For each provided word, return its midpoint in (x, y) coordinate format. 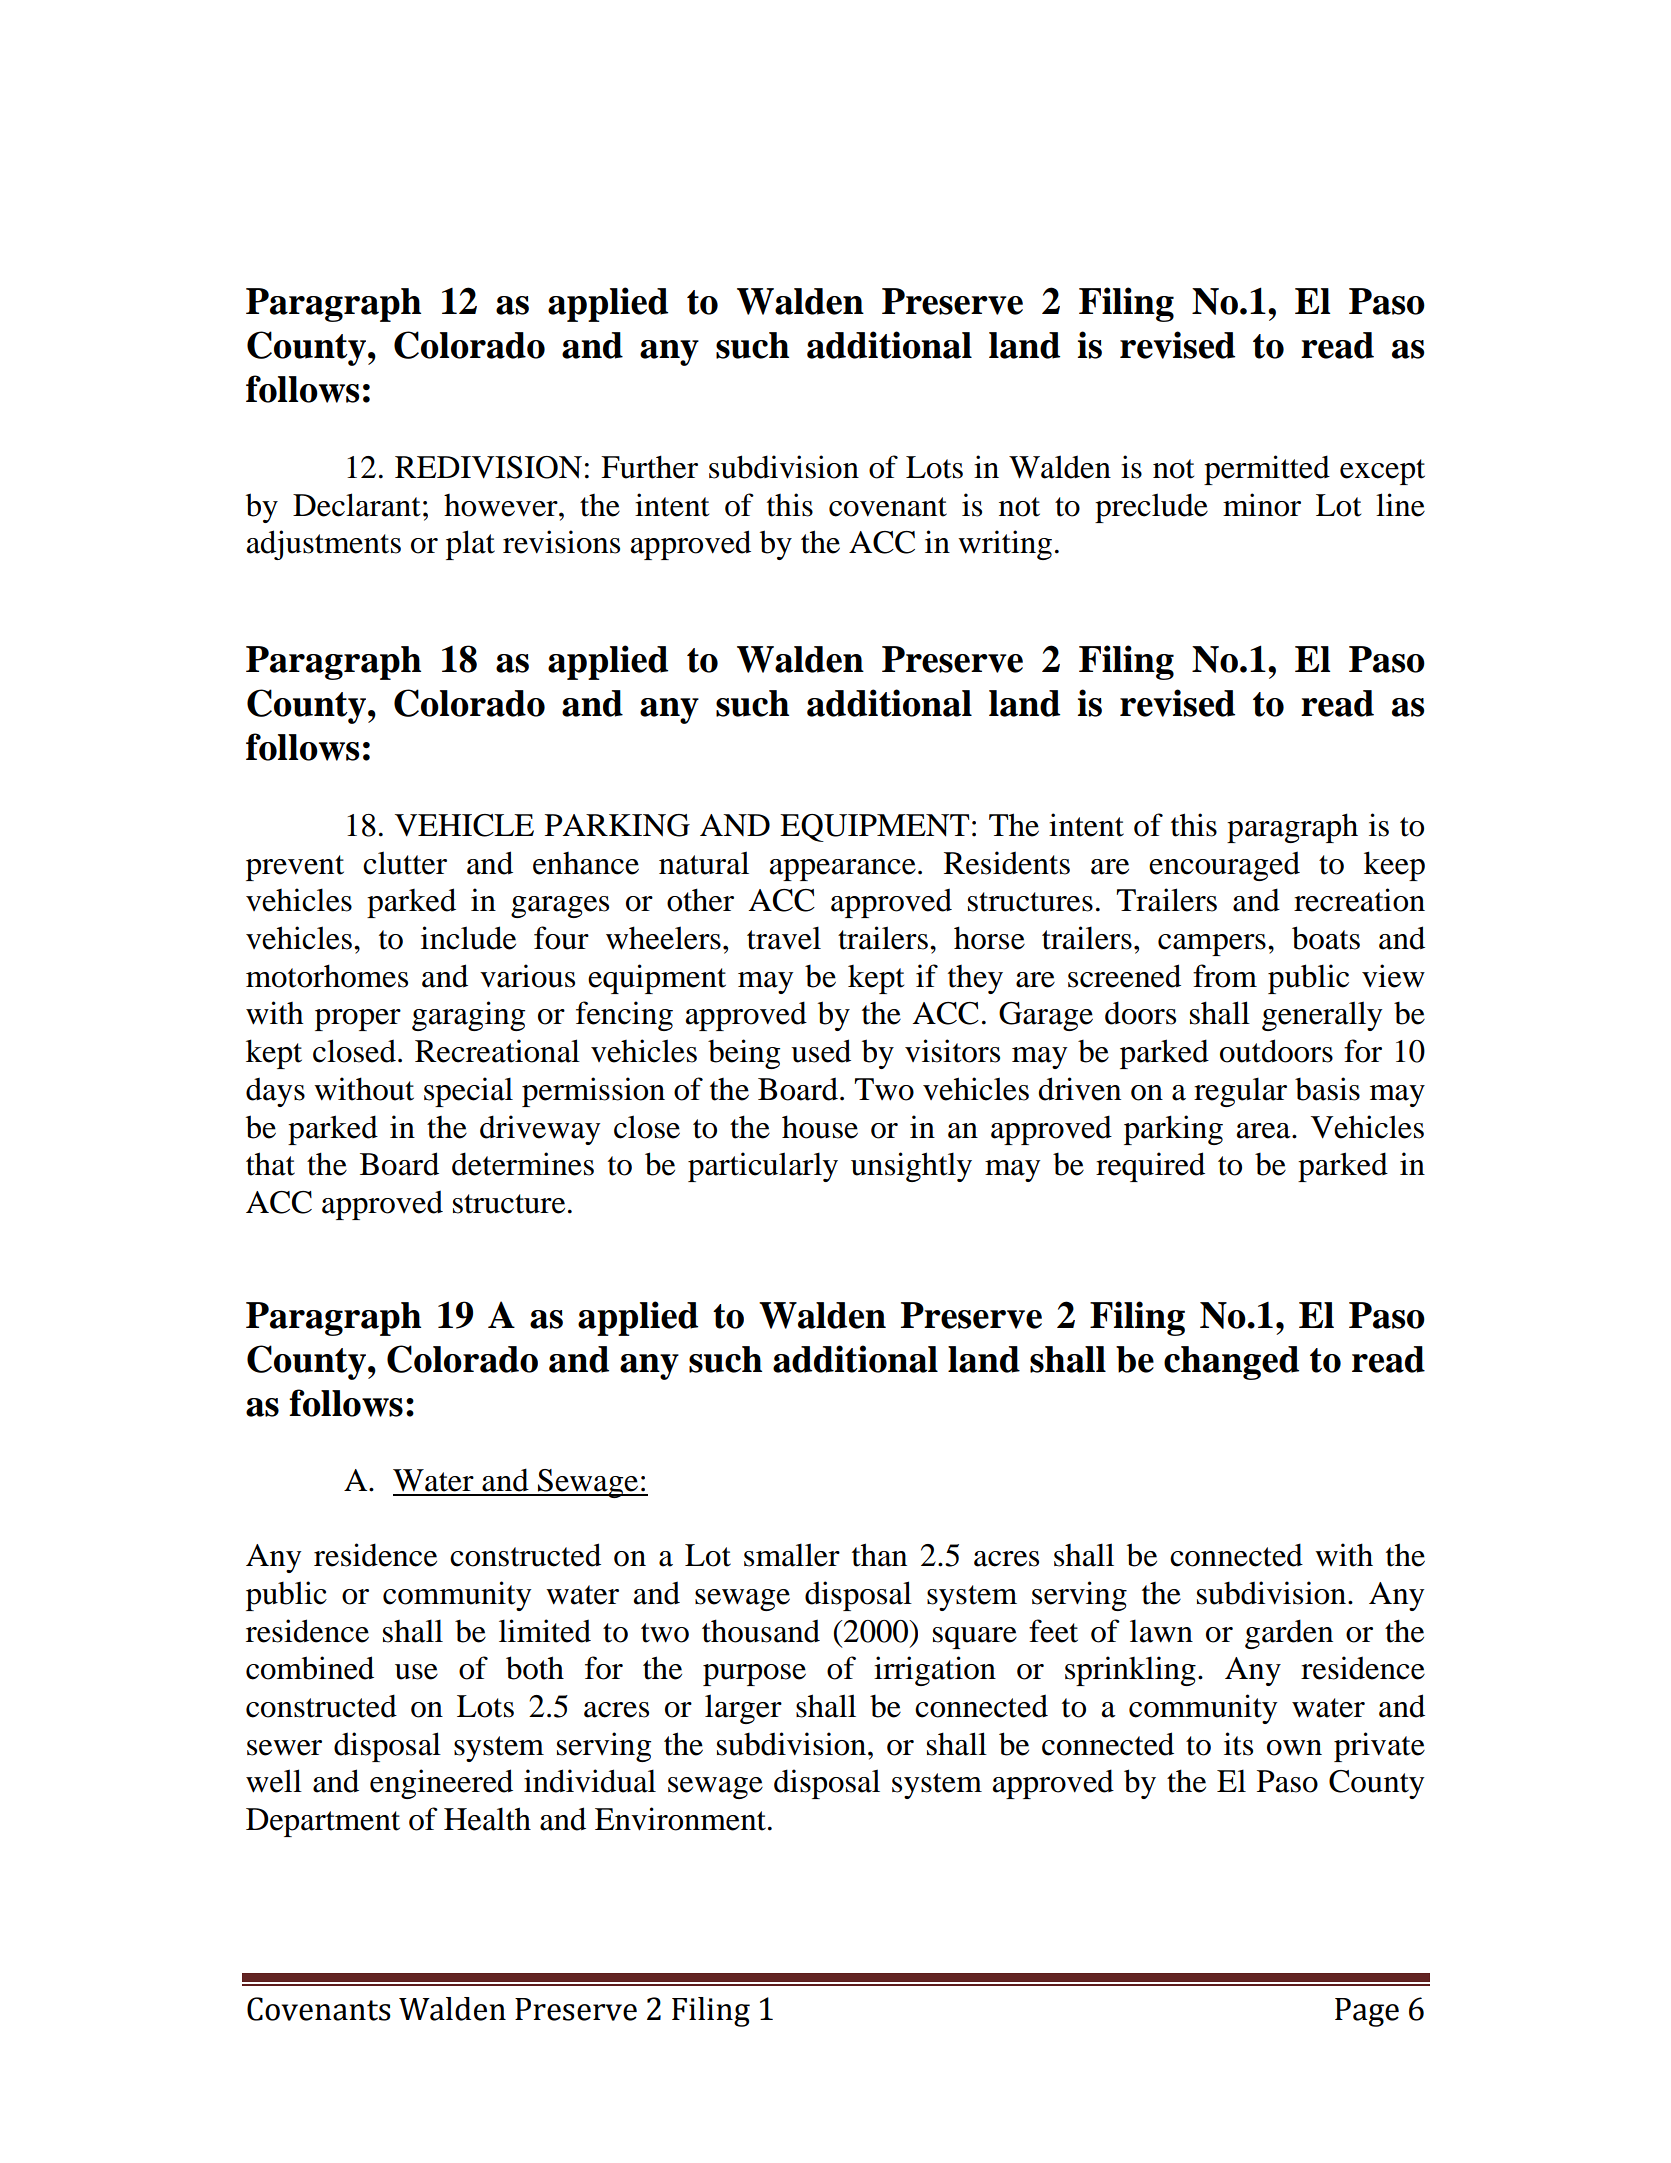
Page (1367, 2012)
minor (1262, 505)
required (1150, 1167)
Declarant (356, 505)
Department (323, 1822)
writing (1005, 545)
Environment (680, 1819)
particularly (763, 1167)
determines (523, 1164)
